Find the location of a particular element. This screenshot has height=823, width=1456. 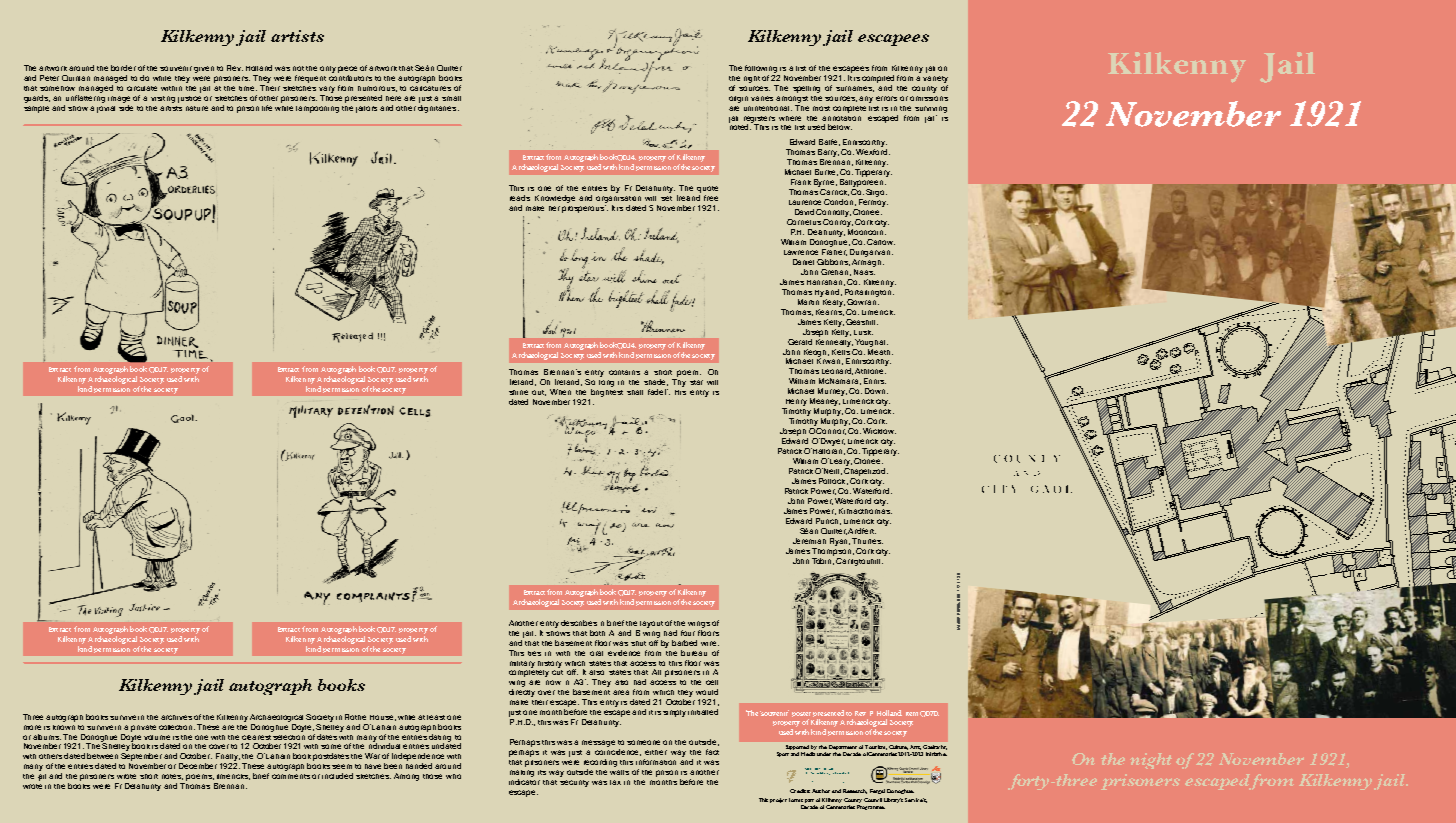

circulate is located at coordinates (142, 88).
